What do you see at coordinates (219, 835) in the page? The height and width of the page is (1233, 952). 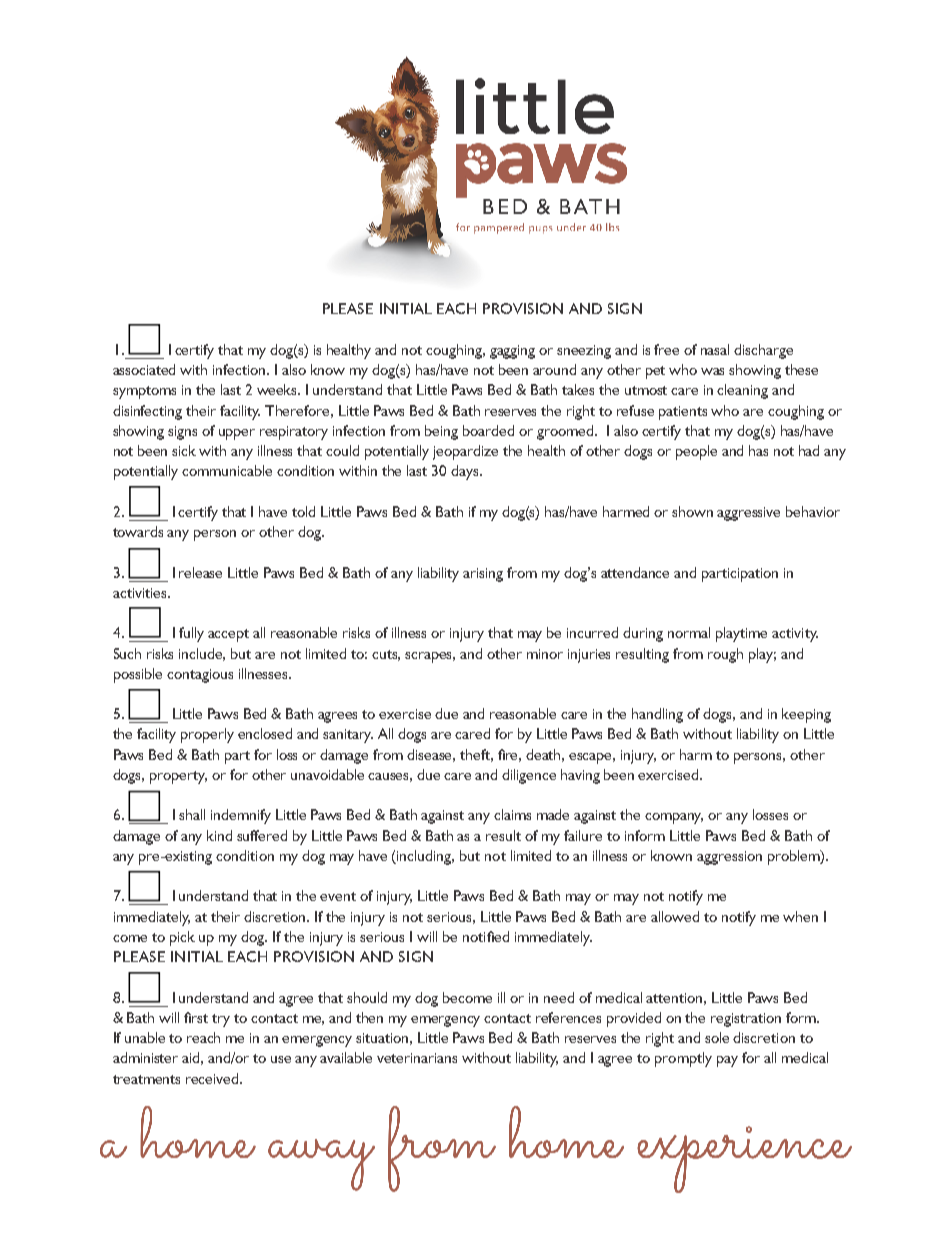 I see `kind` at bounding box center [219, 835].
